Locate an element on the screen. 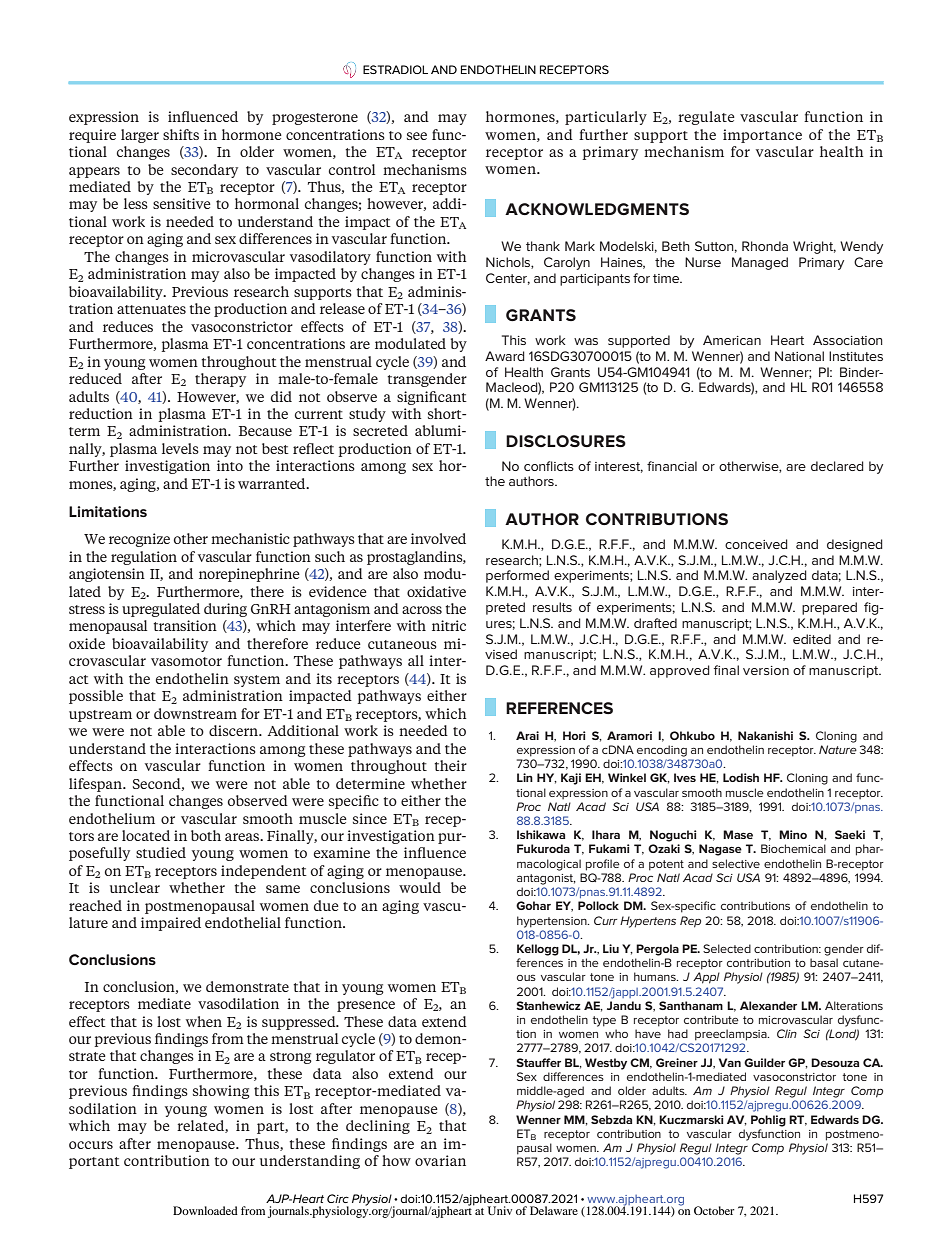 Image resolution: width=952 pixels, height=1237 pixels. October is located at coordinates (714, 1210).
